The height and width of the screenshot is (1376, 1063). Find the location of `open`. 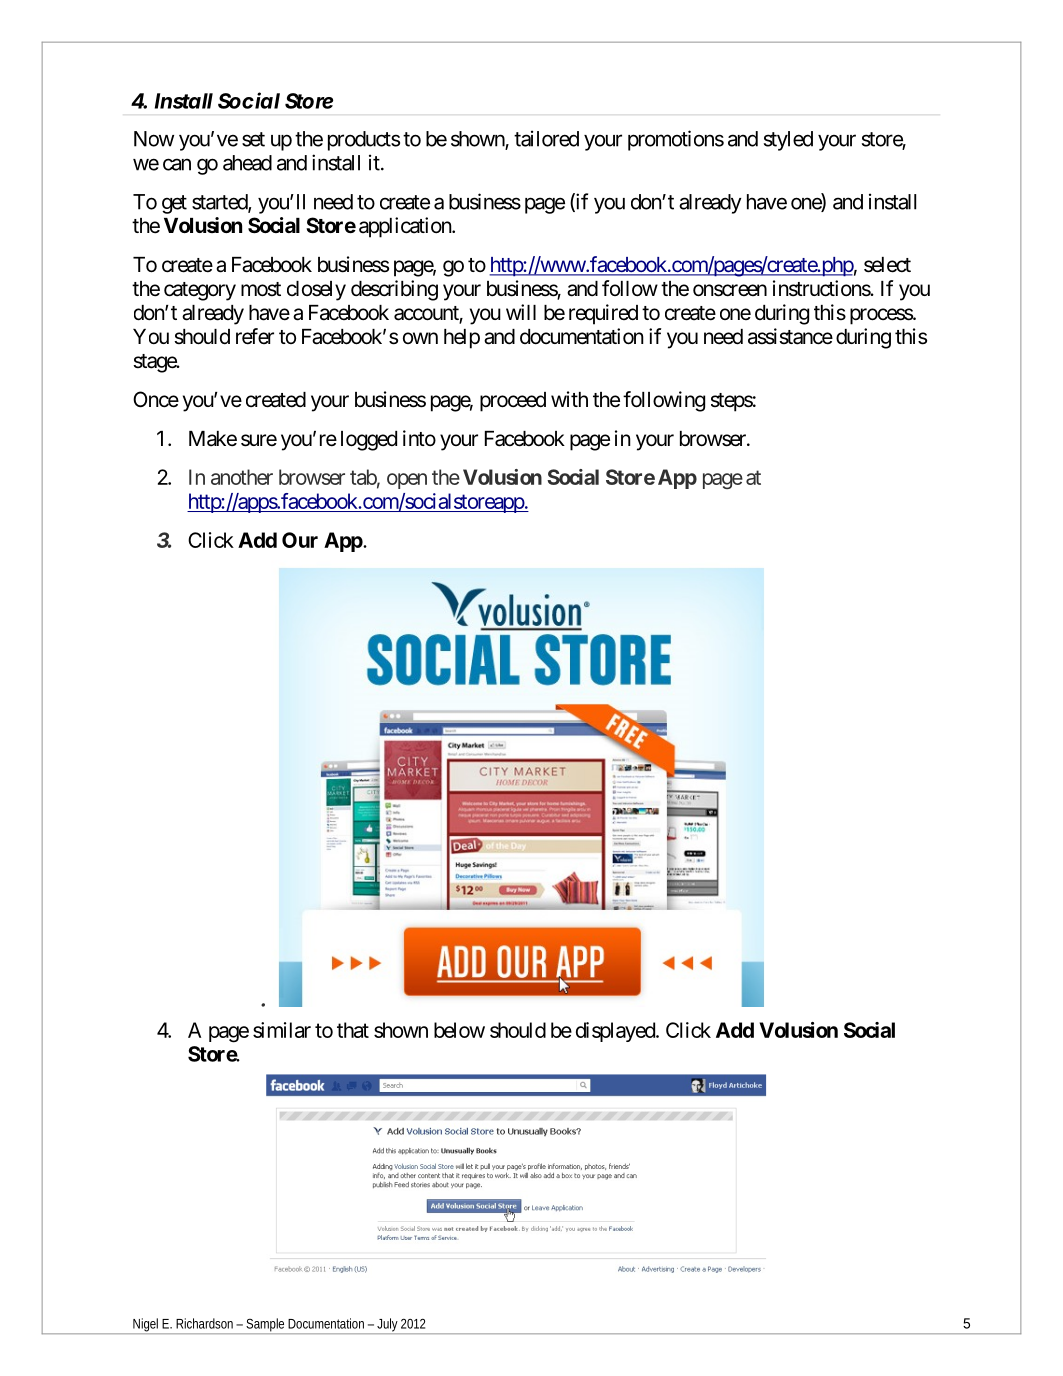

open is located at coordinates (407, 481).
